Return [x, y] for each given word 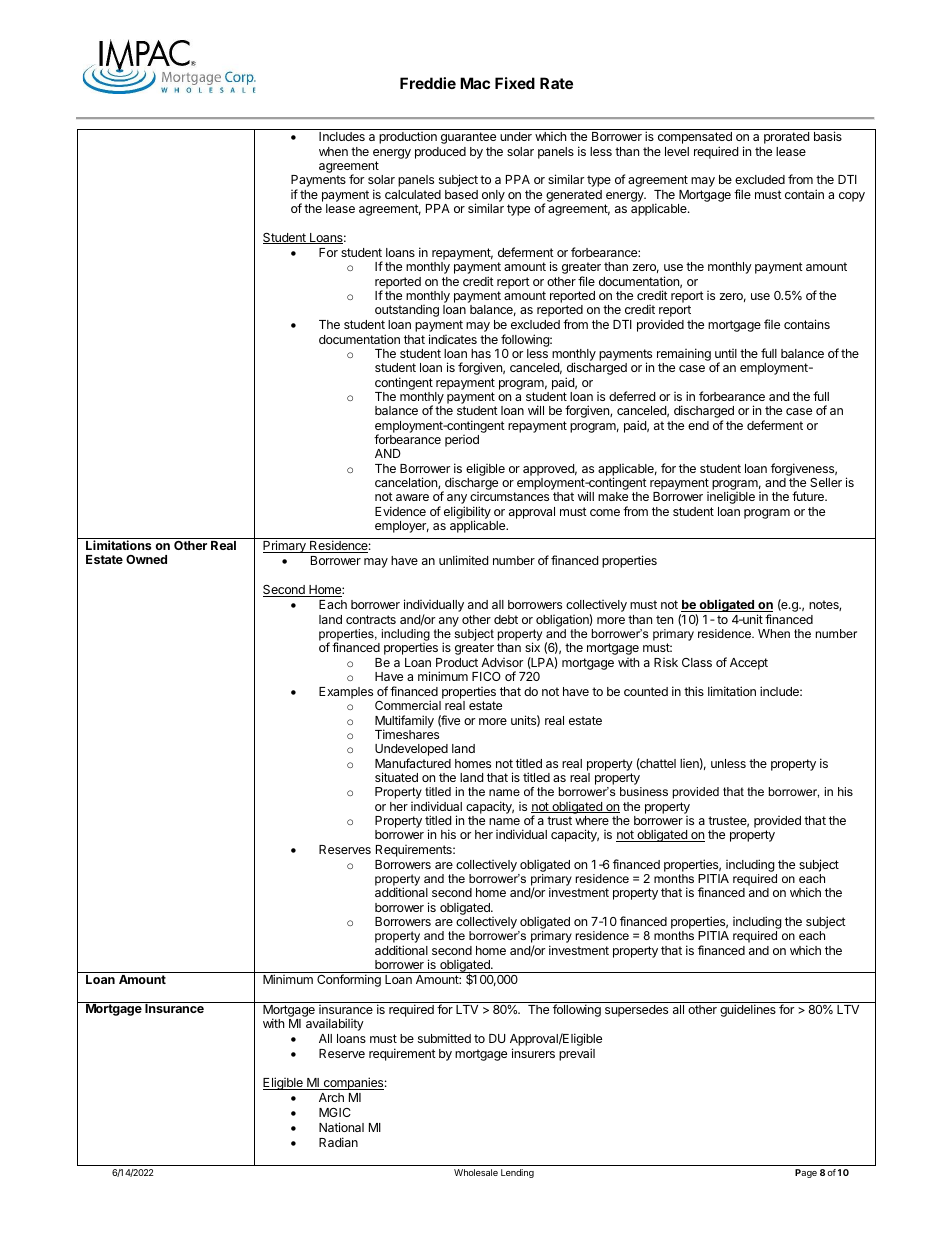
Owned [146, 559]
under [516, 136]
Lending [517, 1173]
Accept [749, 664]
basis [828, 136]
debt [506, 619]
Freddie [428, 83]
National [341, 1127]
